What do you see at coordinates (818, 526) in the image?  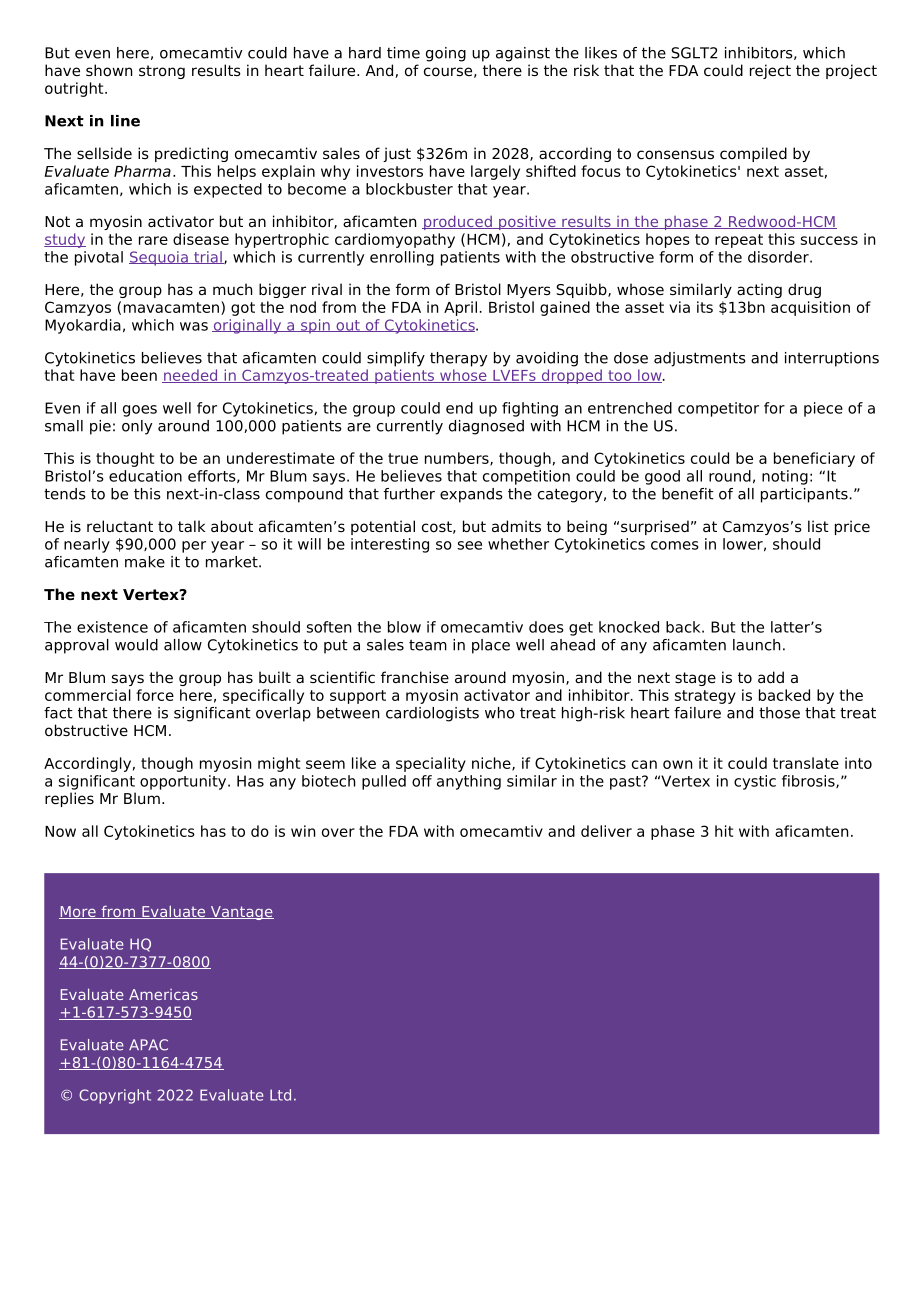 I see `list` at bounding box center [818, 526].
